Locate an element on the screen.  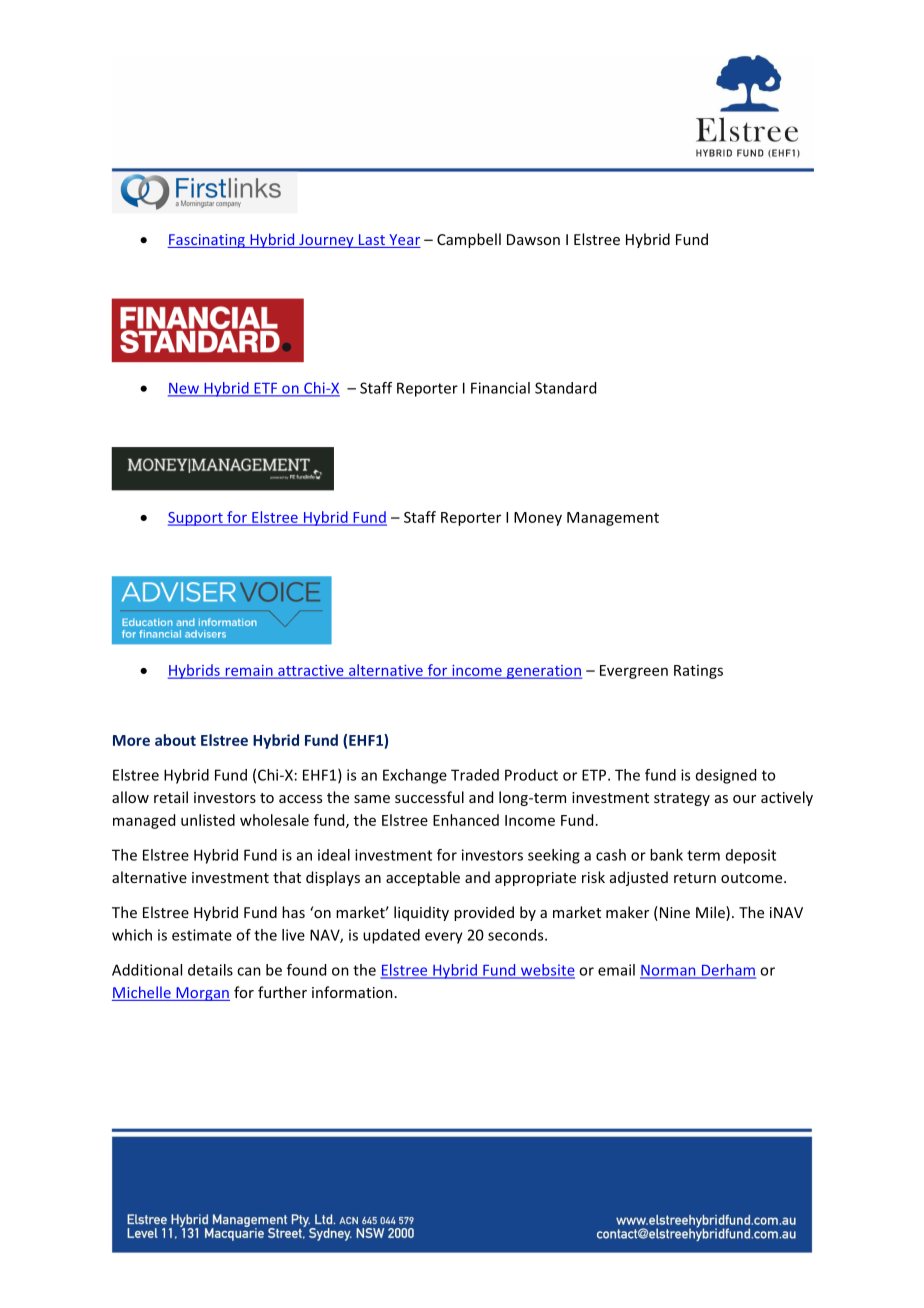
about is located at coordinates (175, 740).
